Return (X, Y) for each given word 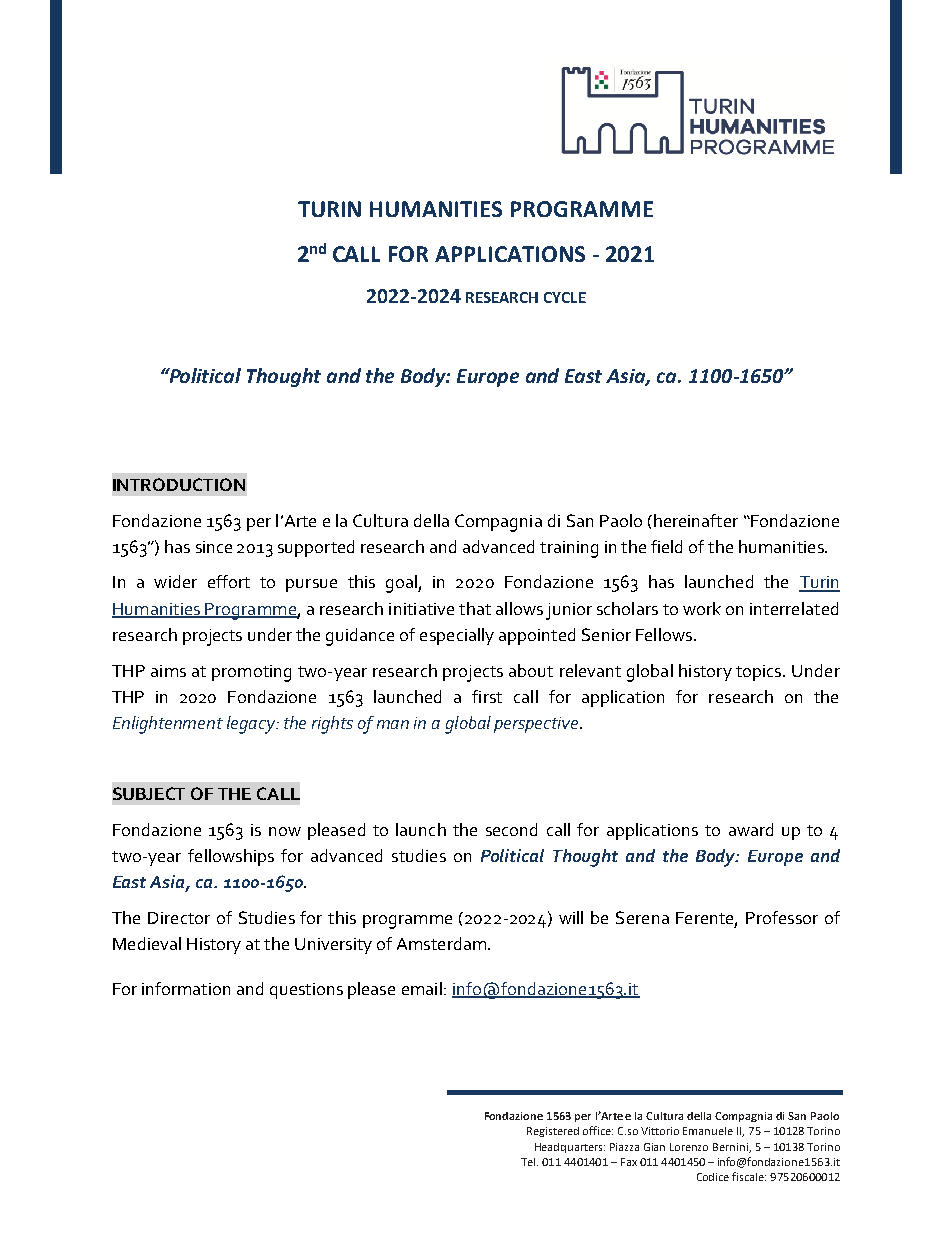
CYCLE (565, 297)
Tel (529, 1162)
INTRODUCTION (179, 484)
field (666, 546)
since (214, 547)
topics (760, 673)
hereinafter (696, 520)
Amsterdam (443, 943)
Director (179, 918)
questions (306, 991)
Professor (782, 917)
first (487, 696)
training (569, 549)
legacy (252, 725)
